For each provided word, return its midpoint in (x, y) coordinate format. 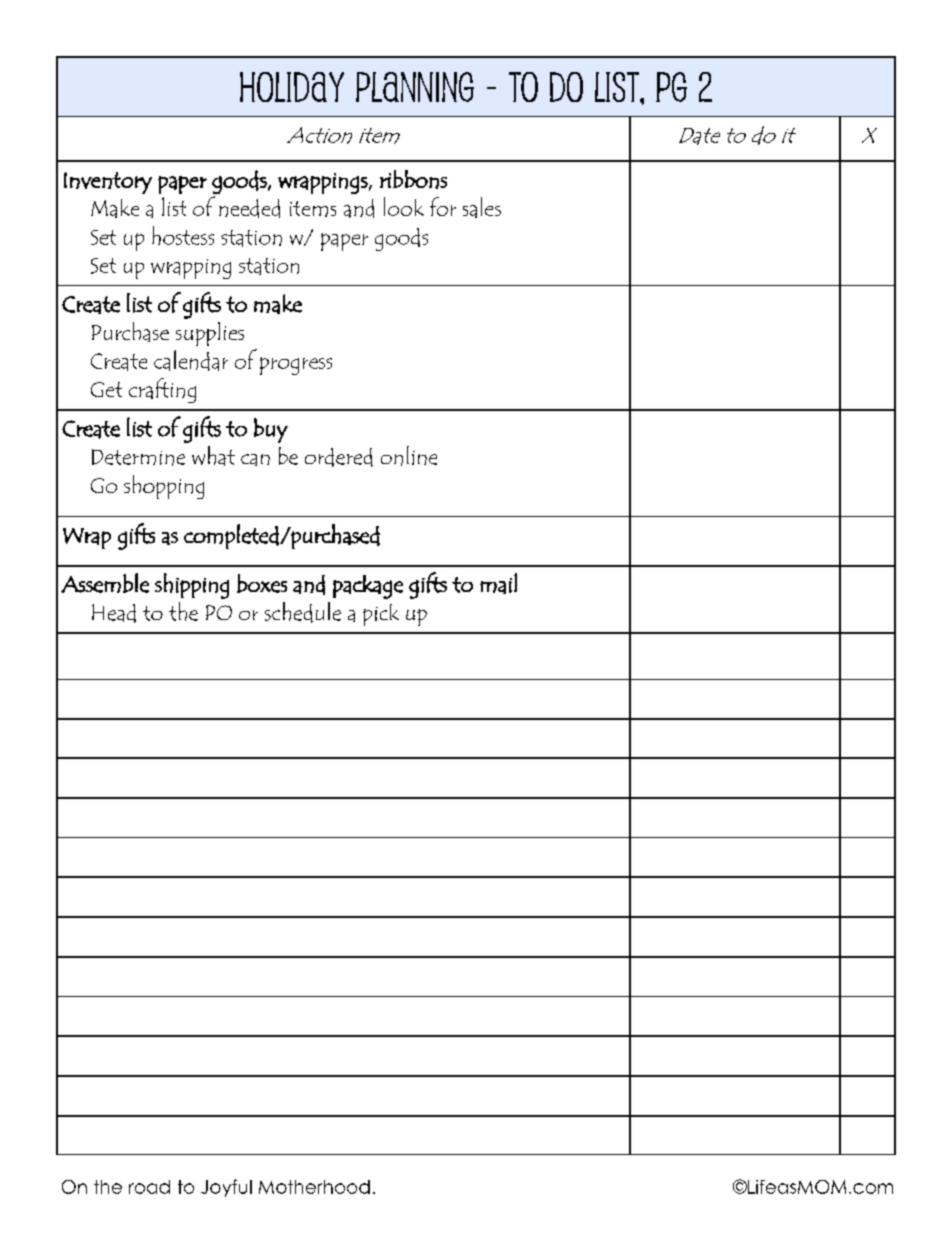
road (149, 1187)
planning (415, 87)
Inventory (108, 183)
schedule (303, 612)
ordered (339, 457)
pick (381, 615)
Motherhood (314, 1187)
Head (114, 613)
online (409, 456)
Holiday (292, 87)
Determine (138, 457)
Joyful (226, 1188)
